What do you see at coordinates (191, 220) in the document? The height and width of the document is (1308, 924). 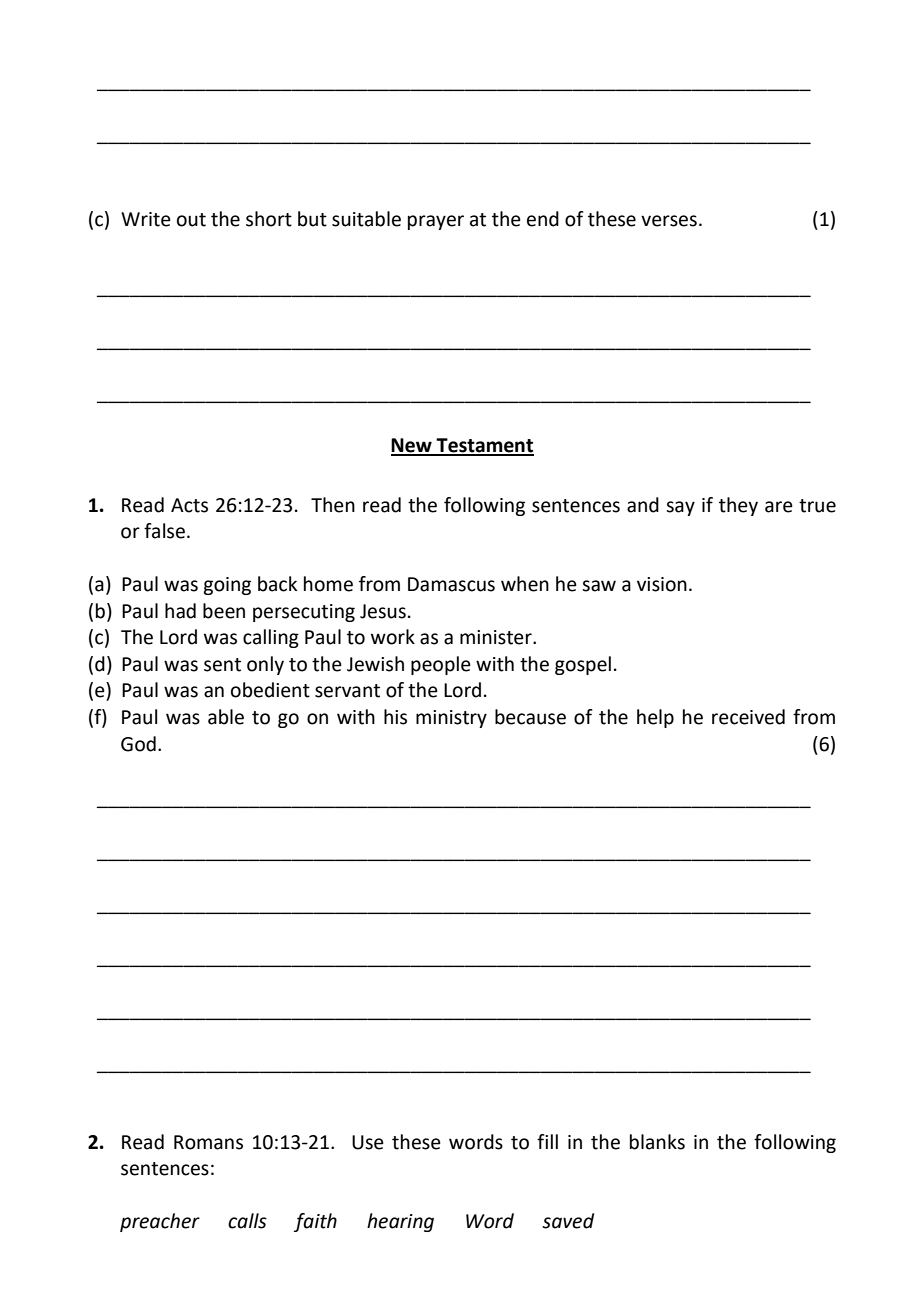 I see `out` at bounding box center [191, 220].
